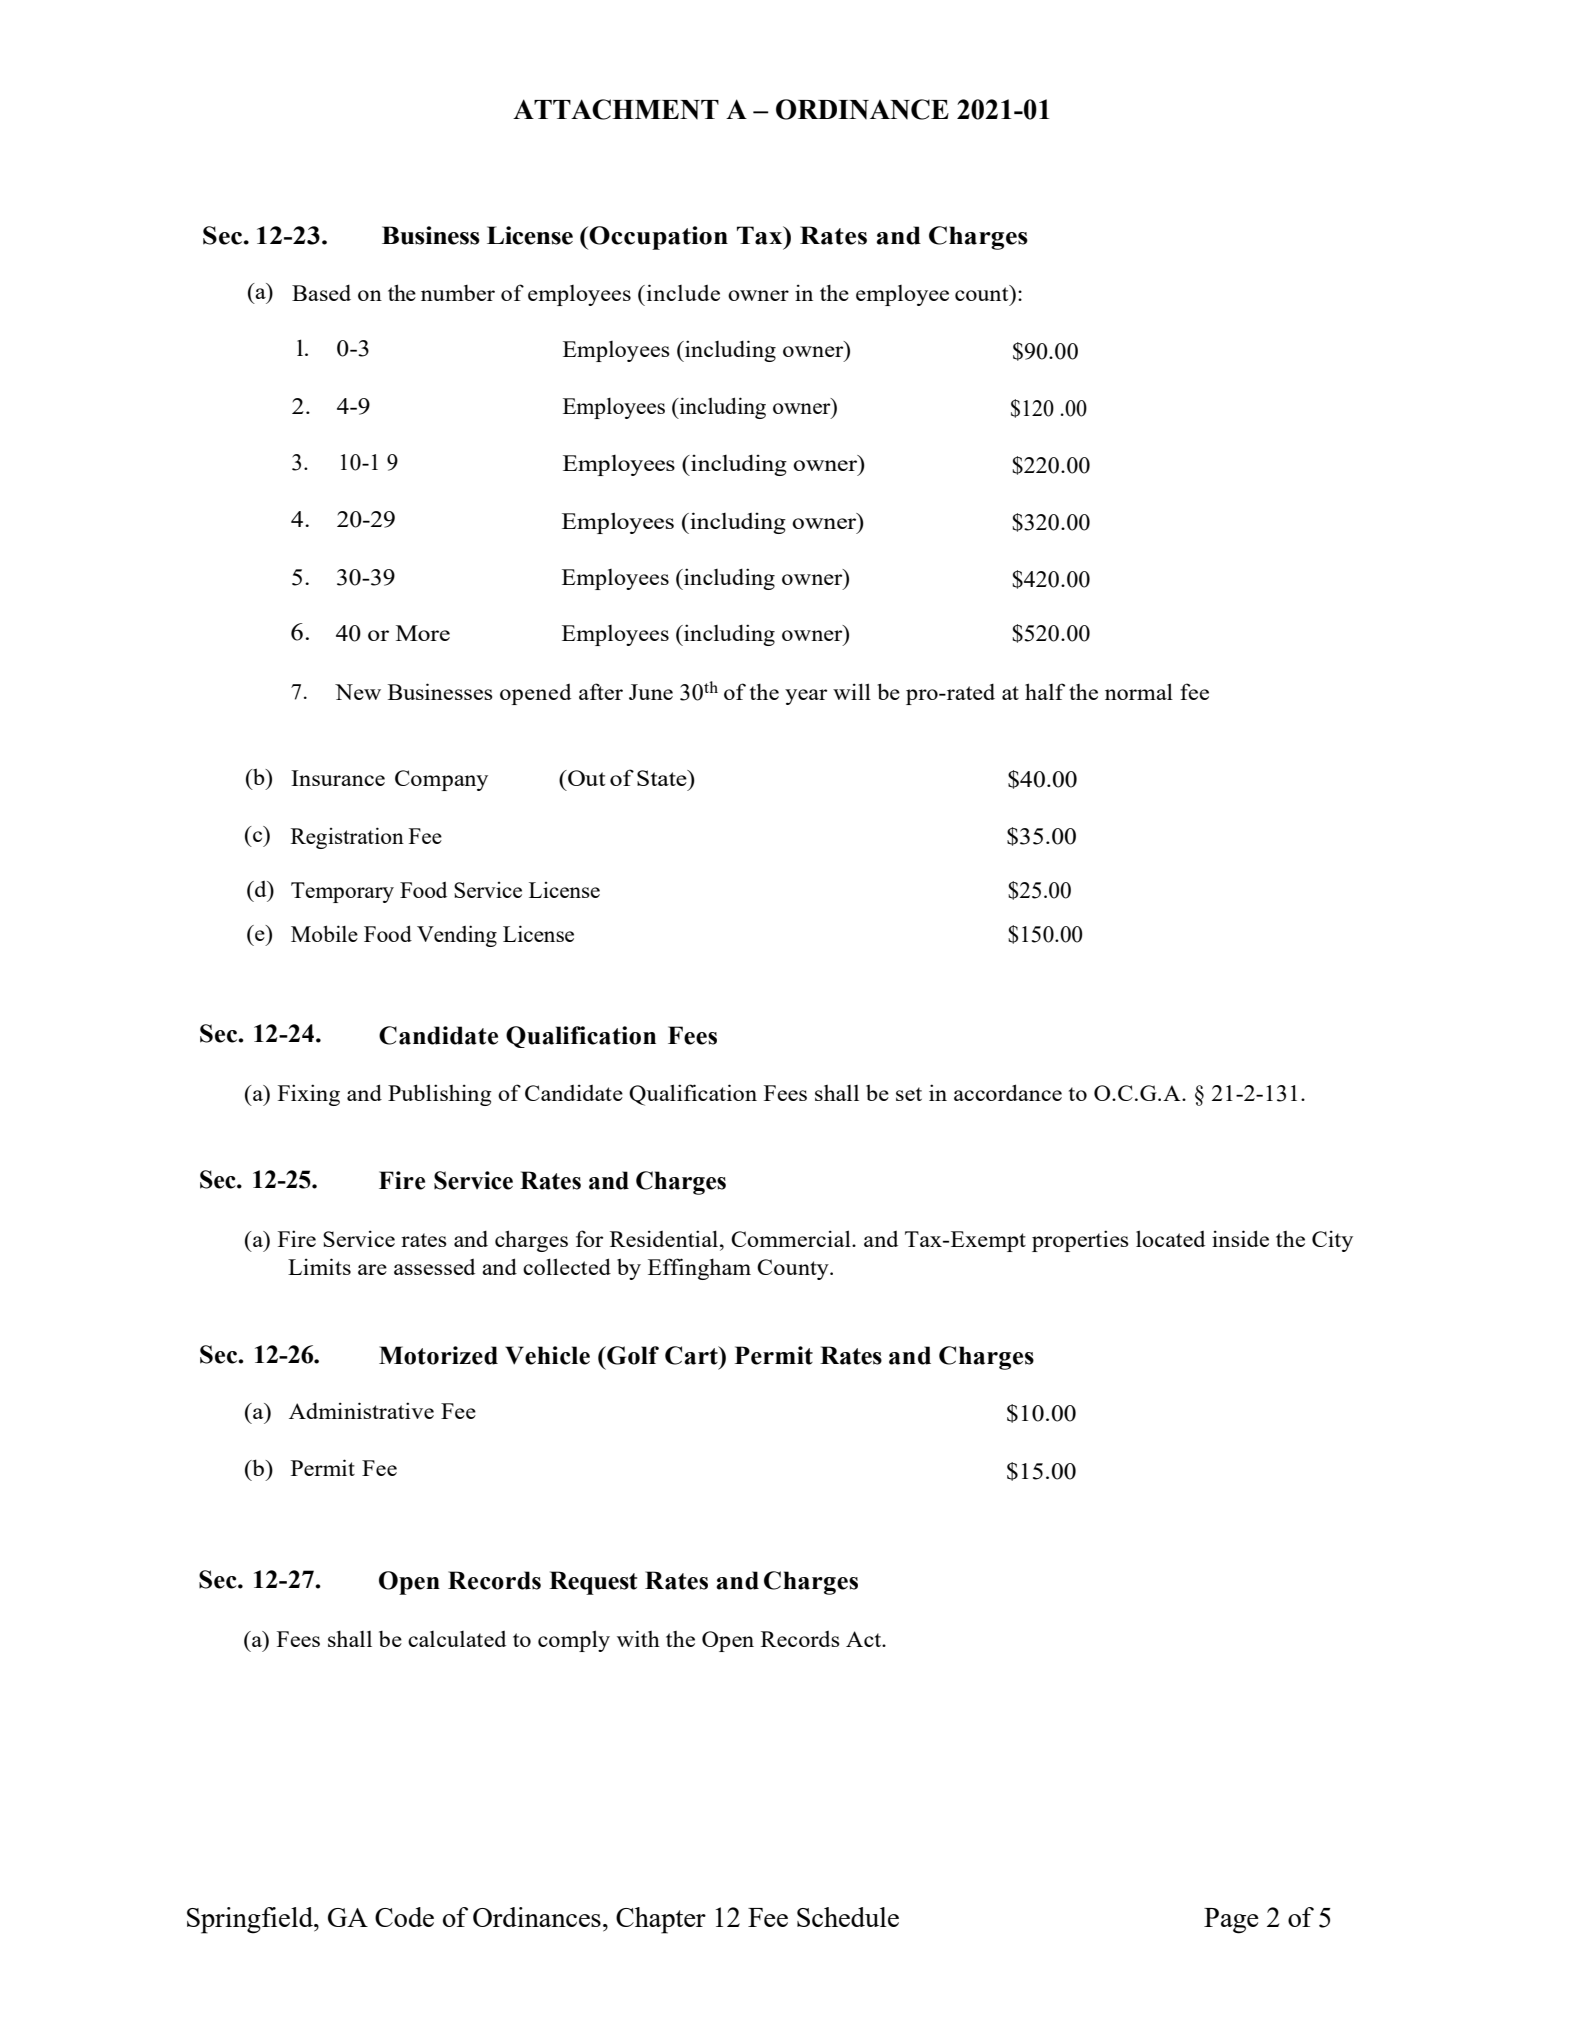 The height and width of the screenshot is (2026, 1570). Describe the element at coordinates (909, 1094) in the screenshot. I see `set` at that location.
